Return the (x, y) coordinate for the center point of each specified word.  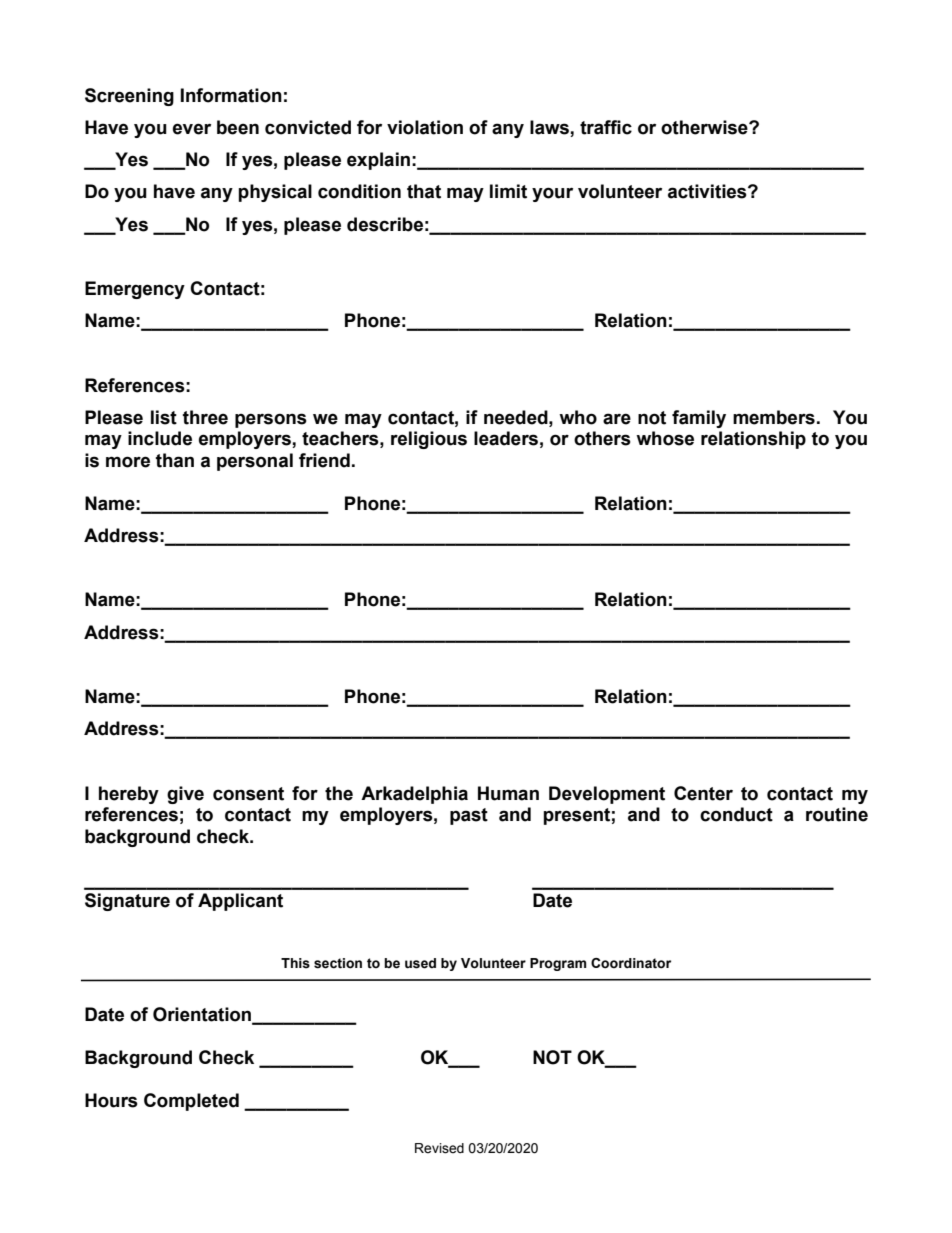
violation (425, 127)
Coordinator (631, 963)
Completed (191, 1102)
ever (192, 129)
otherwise (705, 127)
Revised (439, 1148)
